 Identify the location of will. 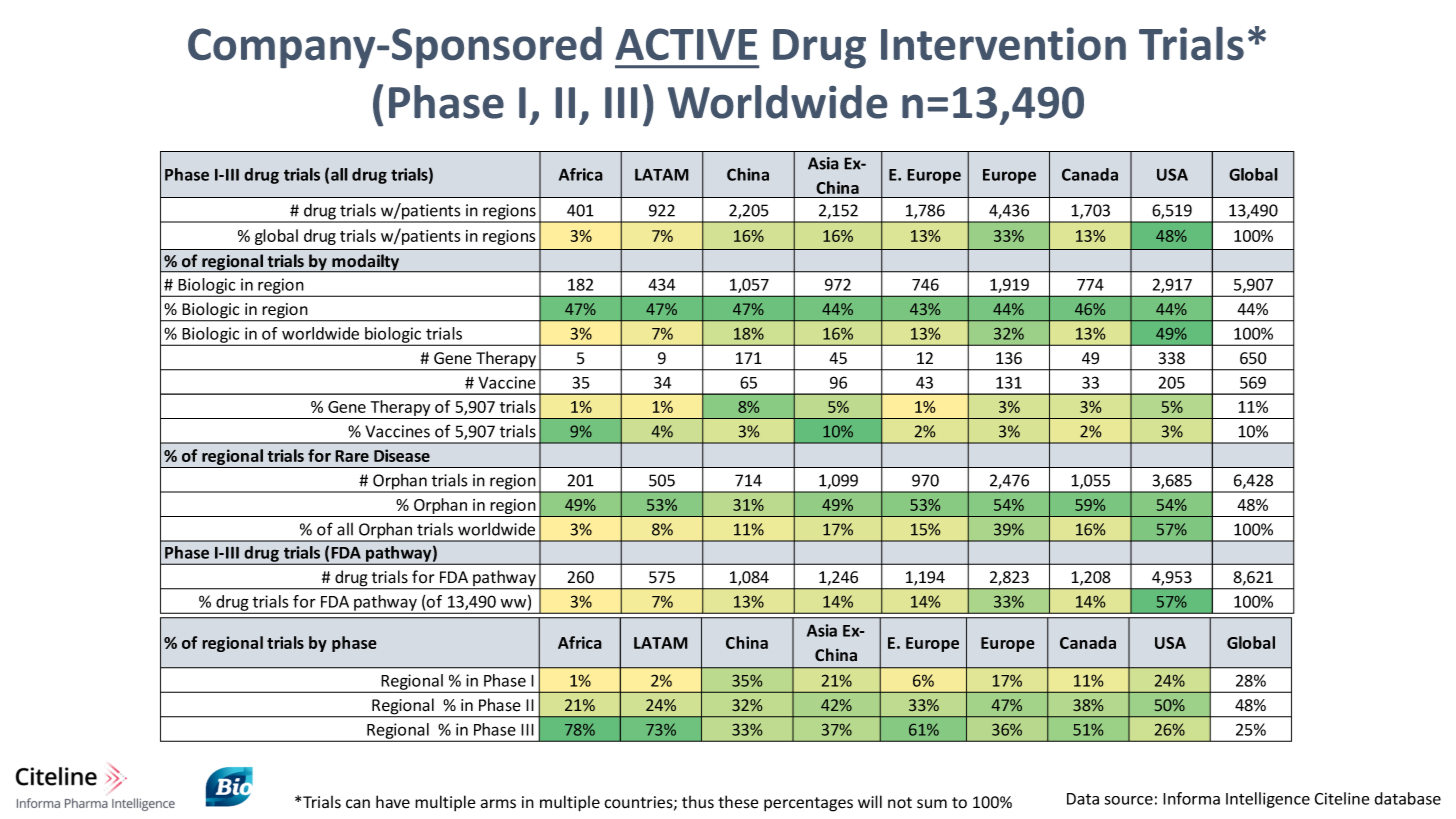
(870, 801).
